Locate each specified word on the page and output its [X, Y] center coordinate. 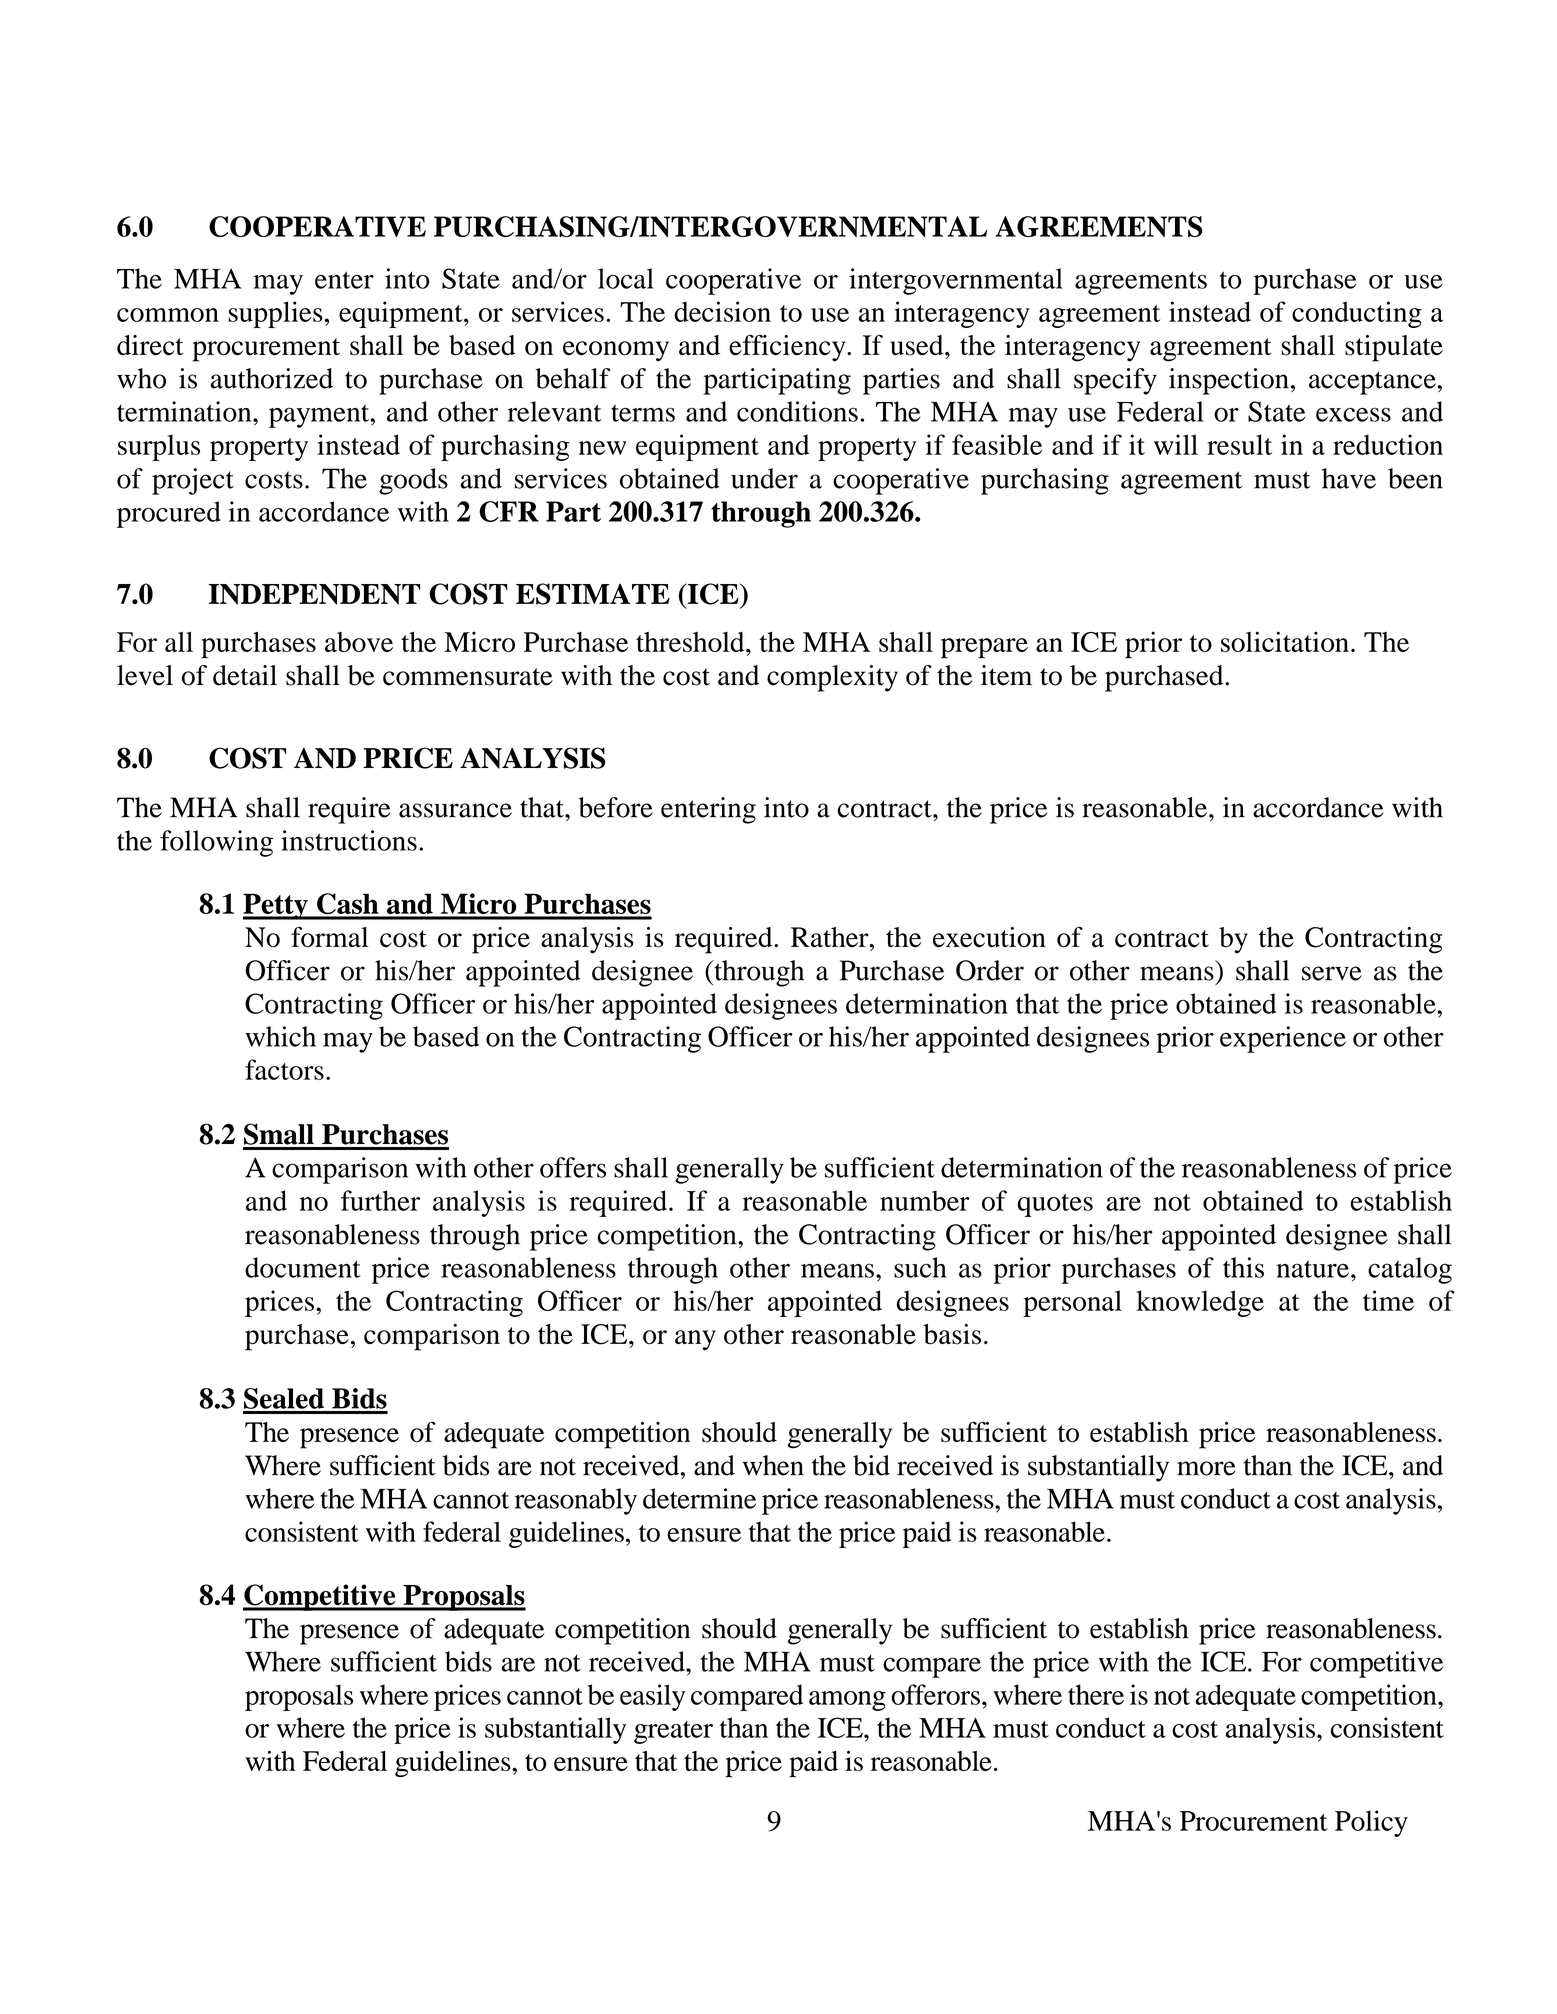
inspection [1229, 381]
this [1243, 1267]
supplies [276, 314]
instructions [349, 840]
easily [652, 1697]
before [616, 807]
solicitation [1285, 641]
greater [673, 1732]
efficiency [788, 348]
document [303, 1267]
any [695, 1340]
